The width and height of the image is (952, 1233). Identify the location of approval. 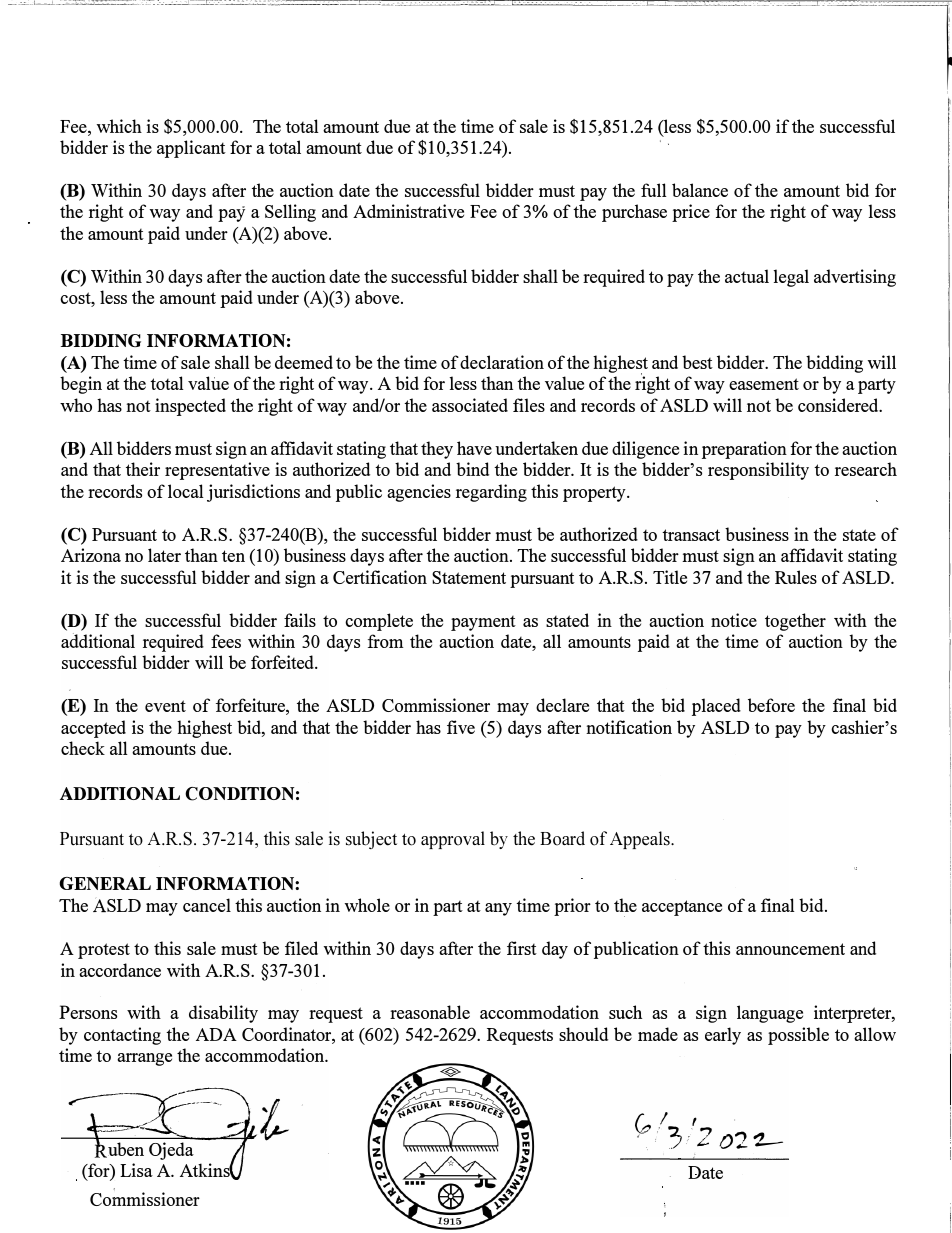
(453, 840).
